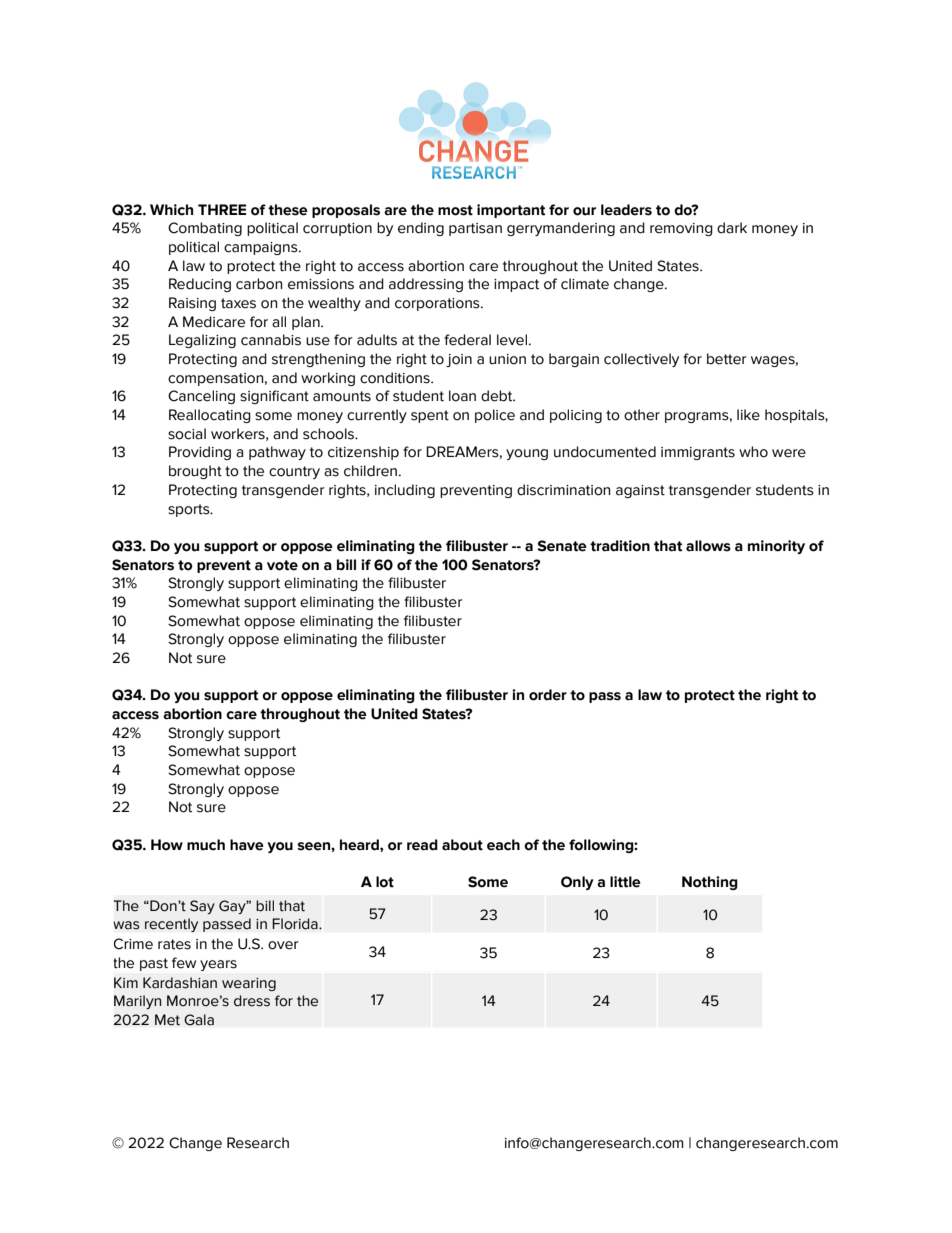  What do you see at coordinates (475, 229) in the screenshot?
I see `partisan` at bounding box center [475, 229].
